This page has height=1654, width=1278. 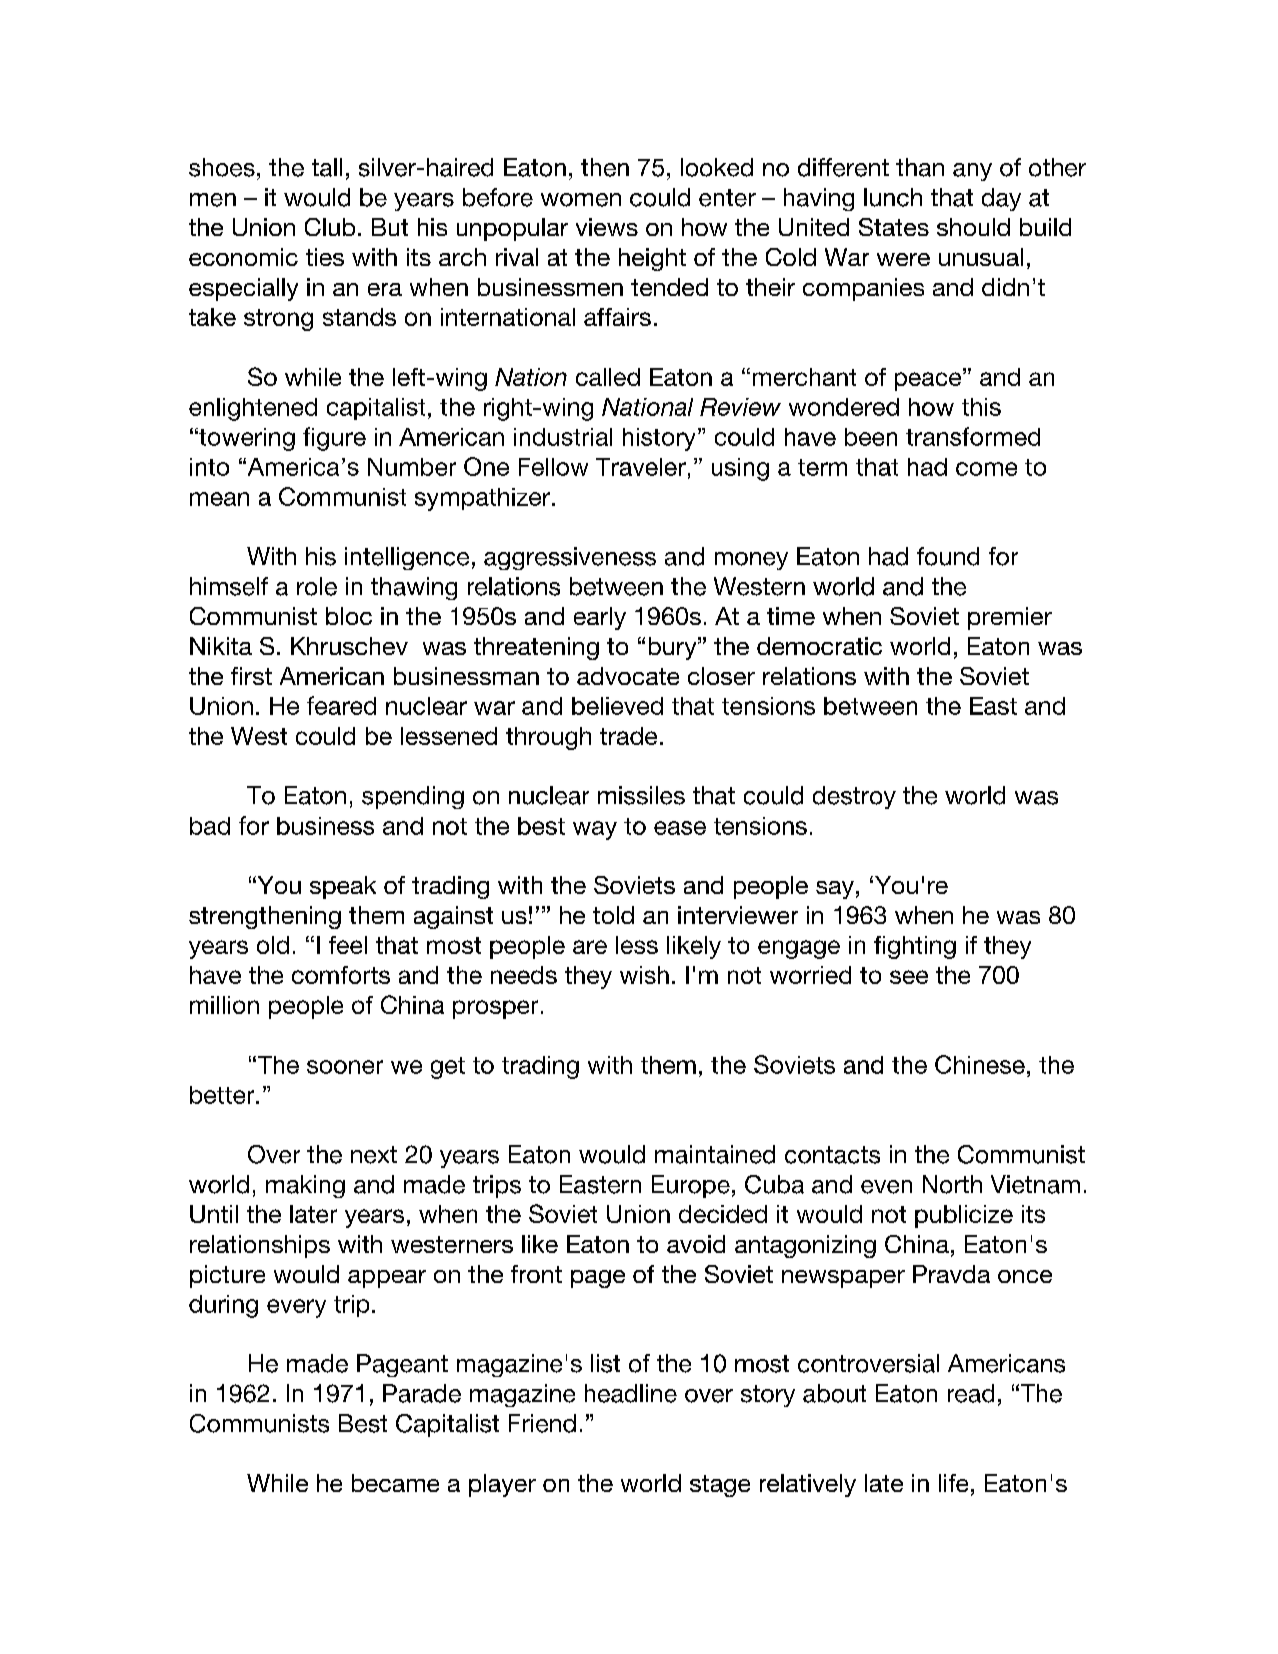 What do you see at coordinates (631, 1393) in the page?
I see `headline` at bounding box center [631, 1393].
